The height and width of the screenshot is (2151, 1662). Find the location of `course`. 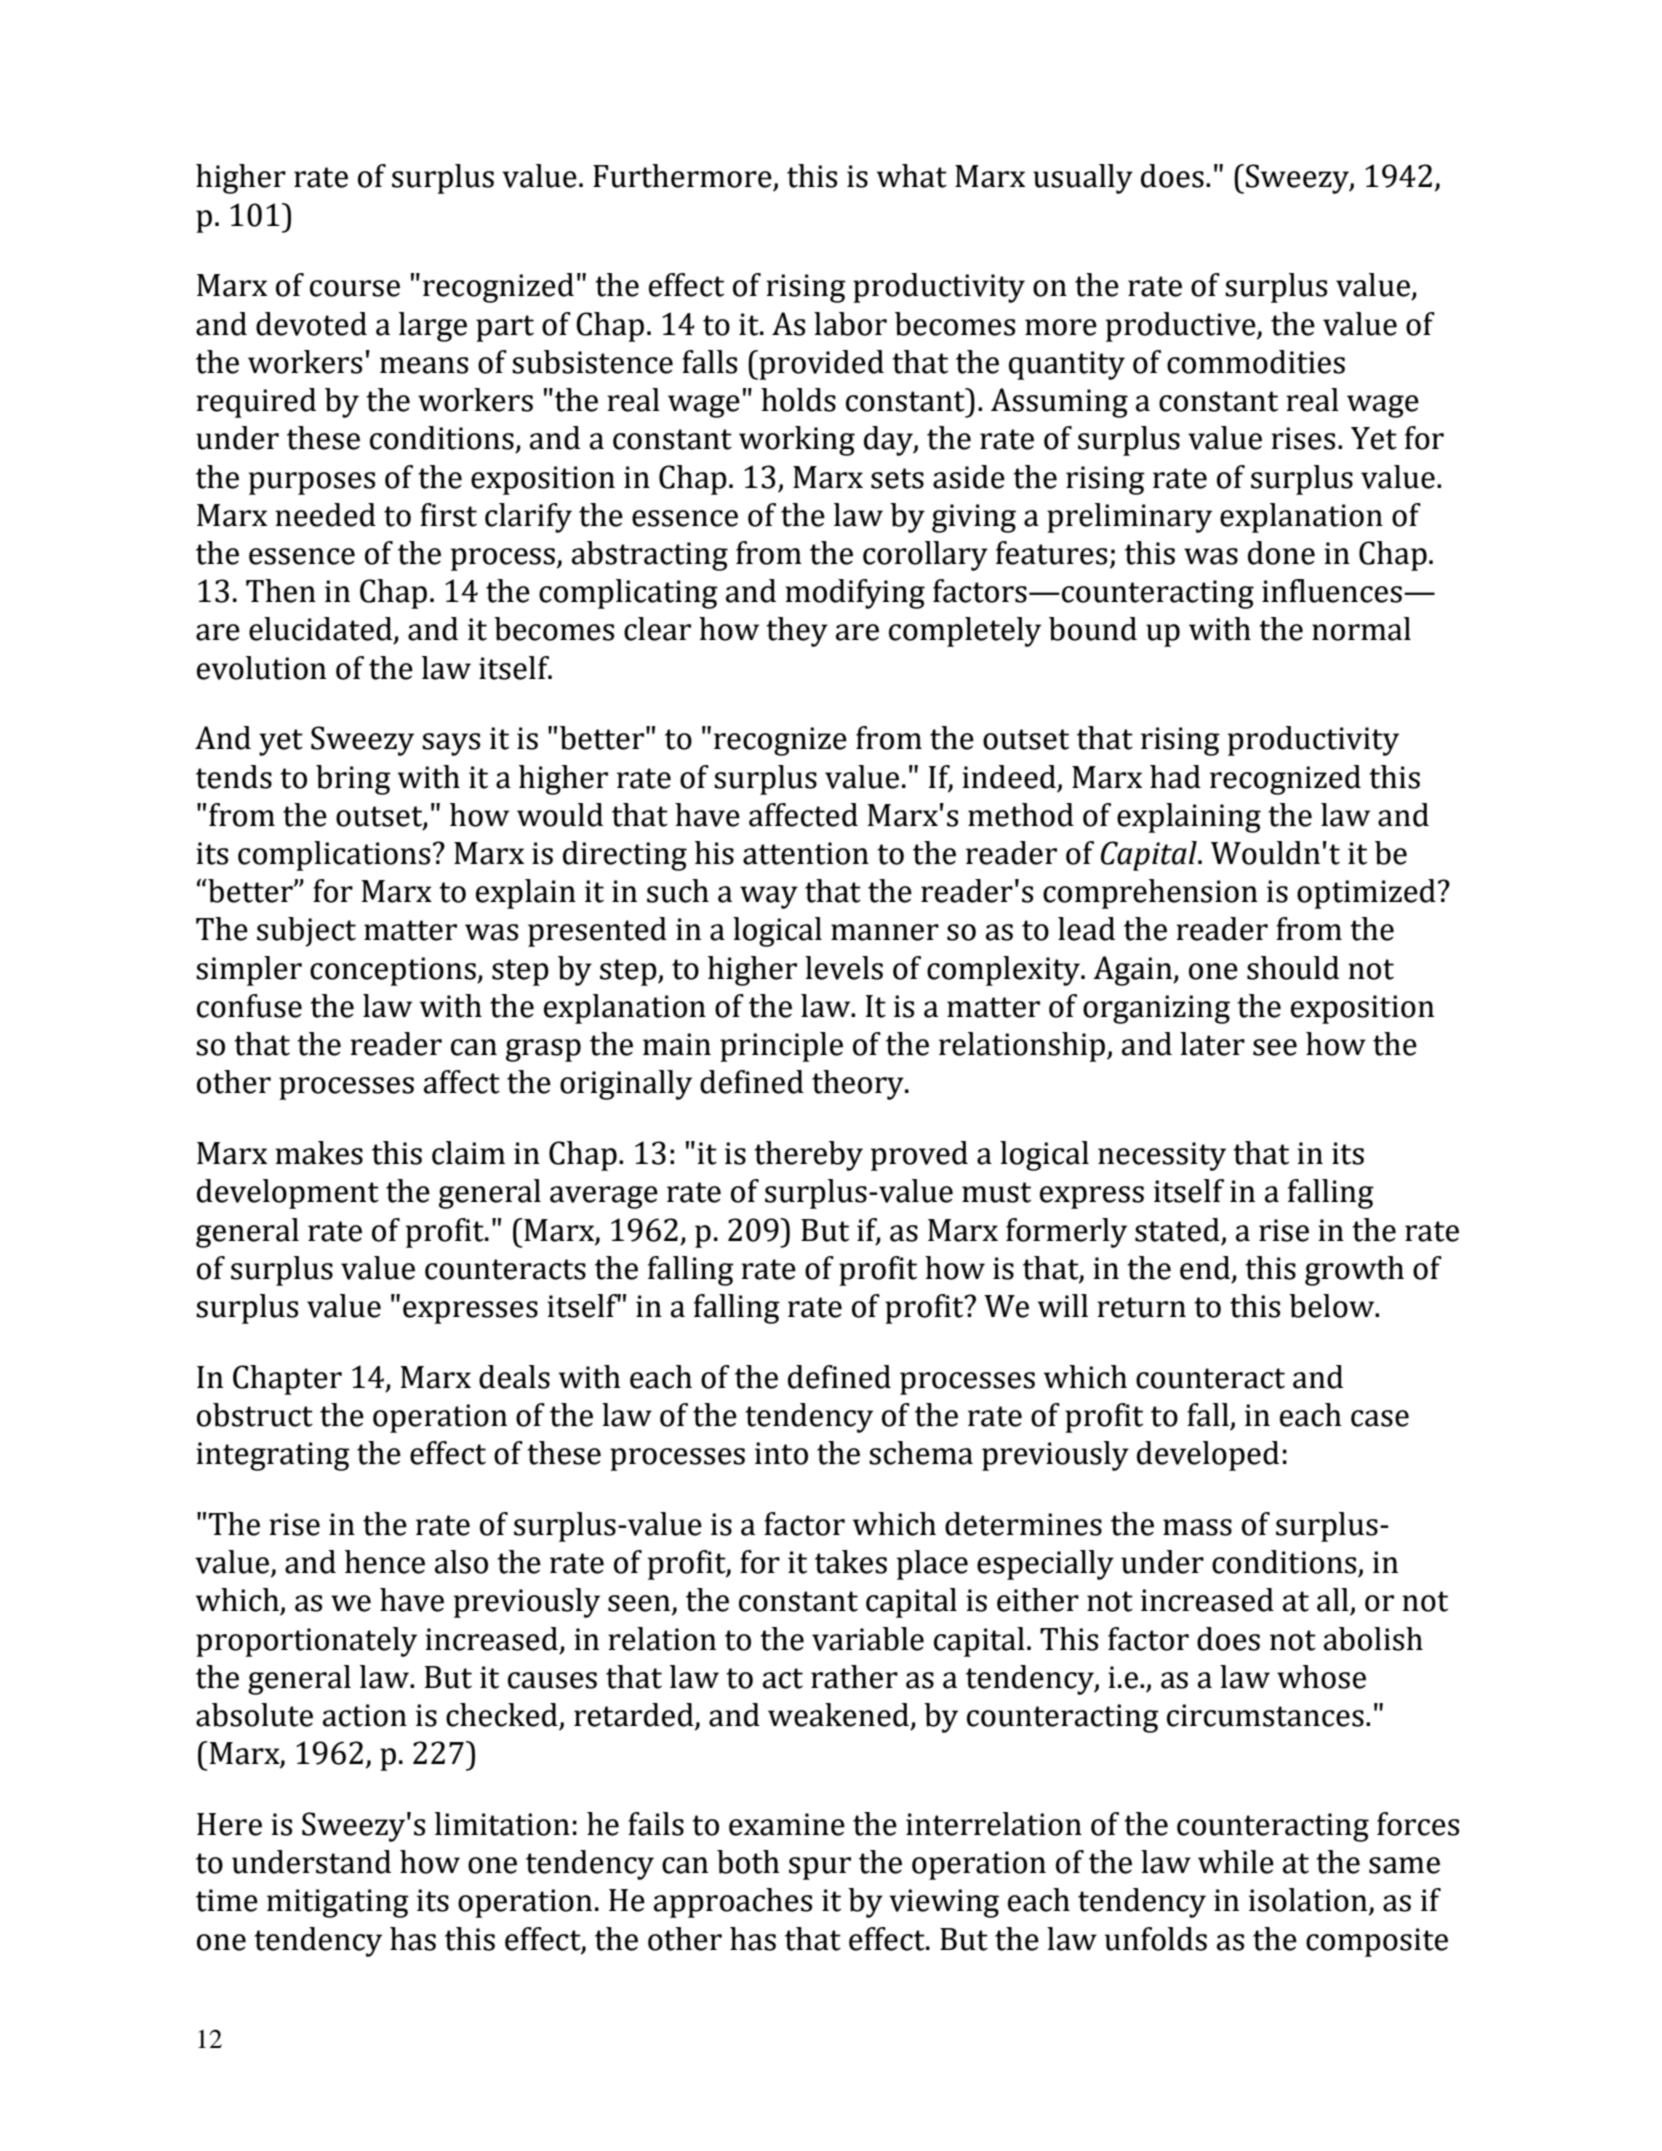

course is located at coordinates (355, 288).
